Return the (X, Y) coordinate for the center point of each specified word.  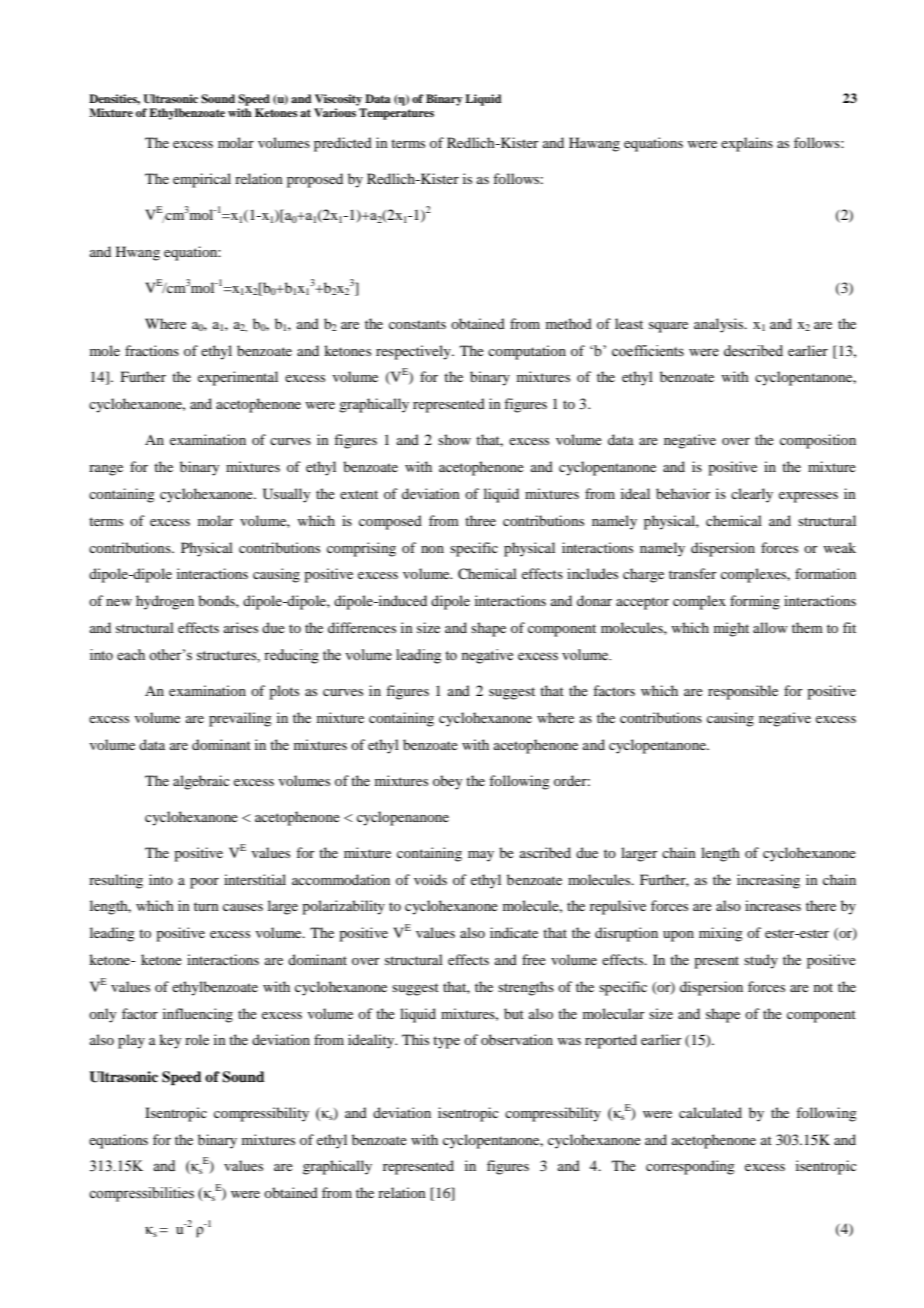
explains (747, 144)
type (446, 1042)
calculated (710, 1112)
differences (362, 627)
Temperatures (396, 114)
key (170, 1041)
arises (241, 627)
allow (770, 627)
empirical (202, 180)
